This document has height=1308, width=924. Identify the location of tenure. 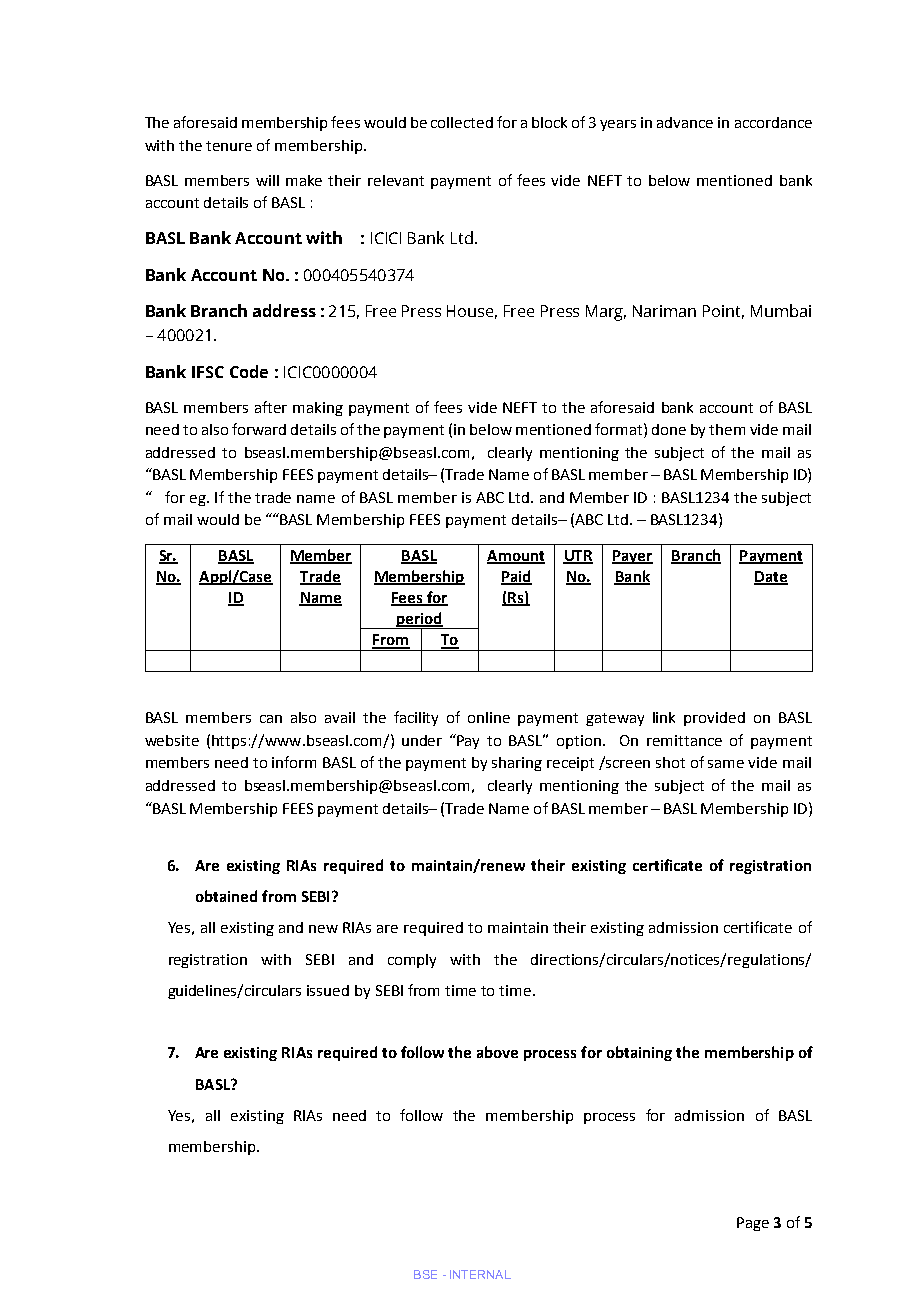
(229, 146).
